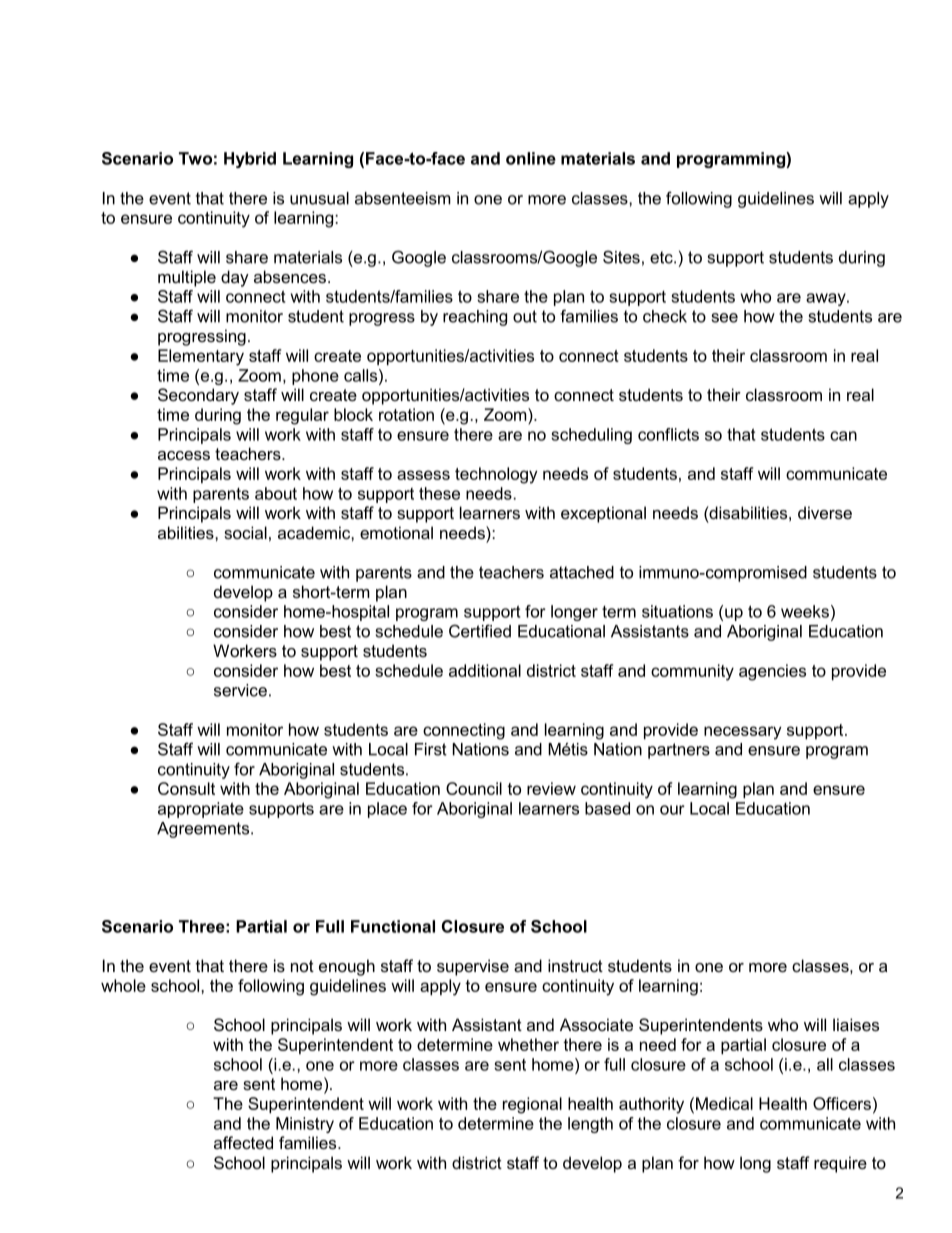 The height and width of the screenshot is (1233, 952). I want to click on Two, so click(195, 158).
